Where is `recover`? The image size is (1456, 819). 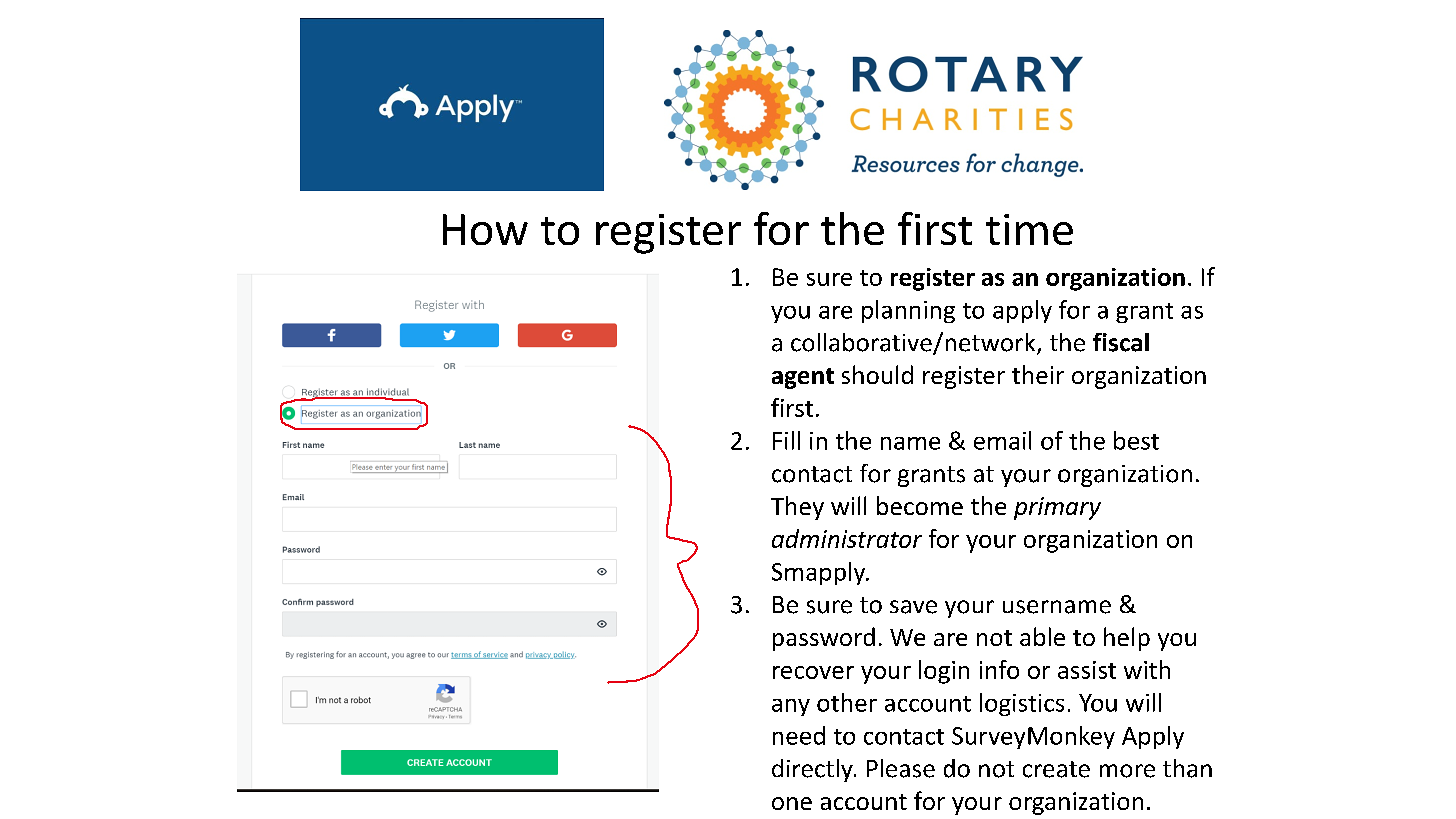
recover is located at coordinates (813, 672).
